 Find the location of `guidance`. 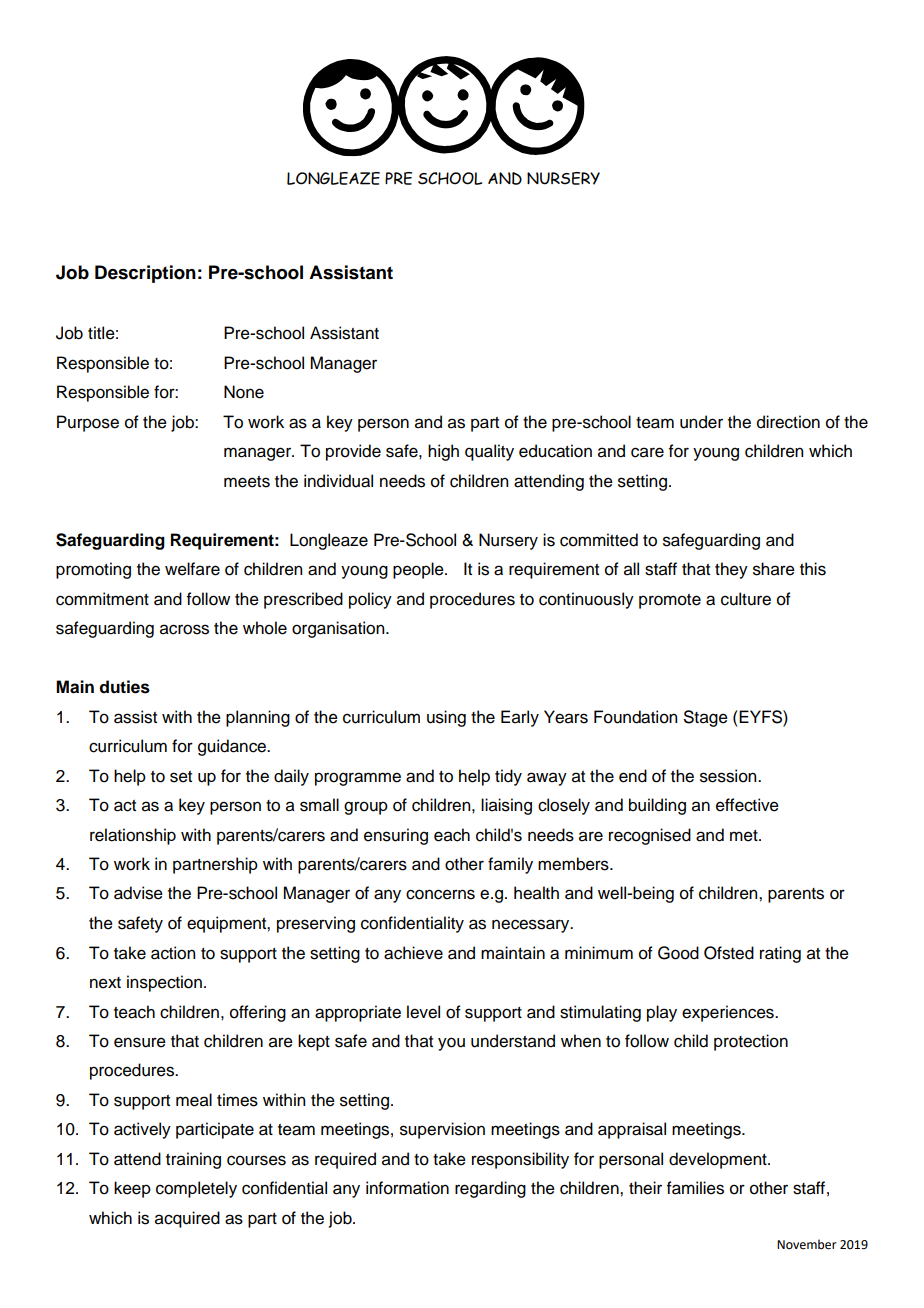

guidance is located at coordinates (233, 747).
